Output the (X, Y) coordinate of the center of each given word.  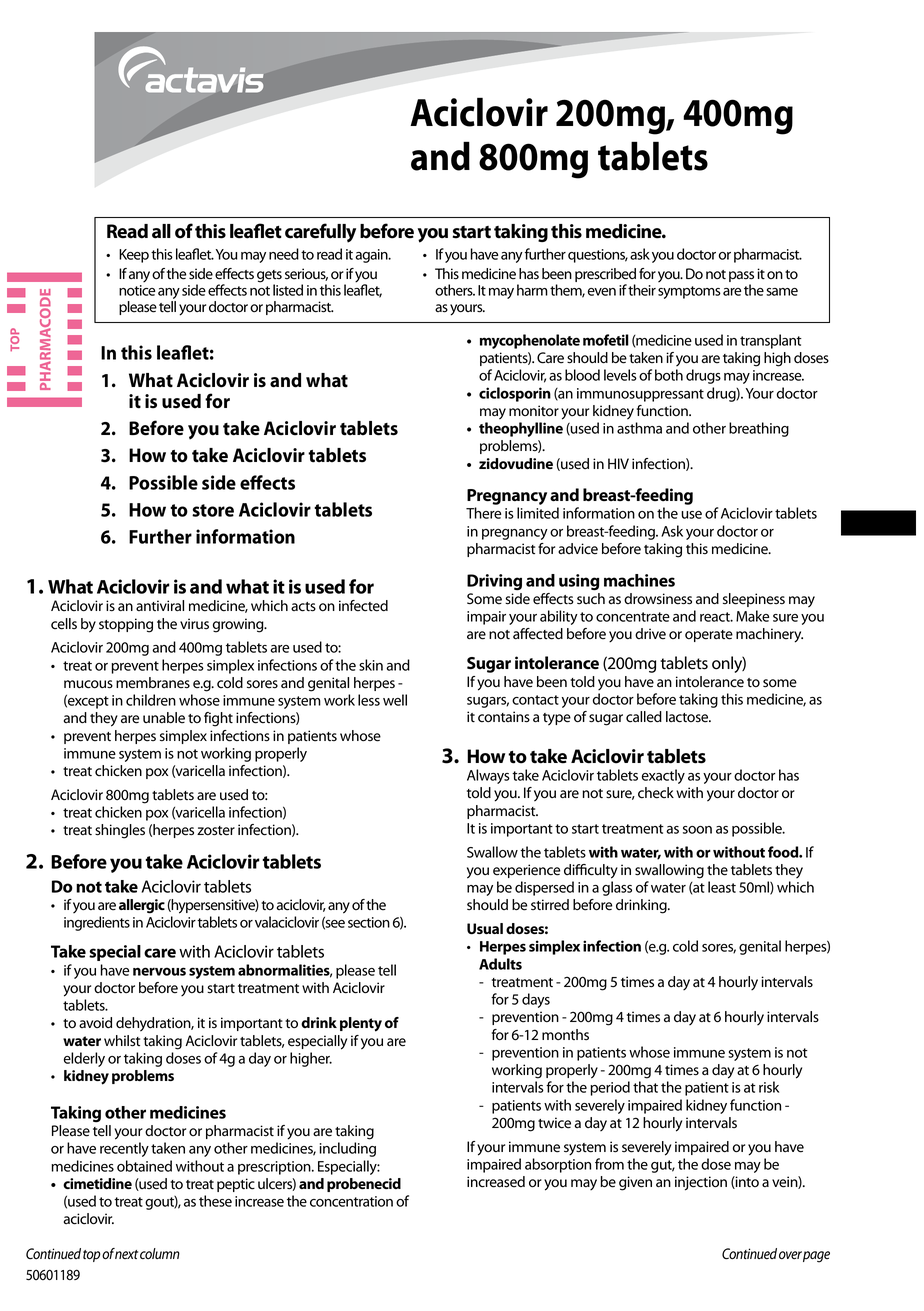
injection (701, 1183)
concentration (351, 1201)
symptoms (689, 292)
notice (137, 290)
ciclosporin (515, 394)
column (160, 1253)
